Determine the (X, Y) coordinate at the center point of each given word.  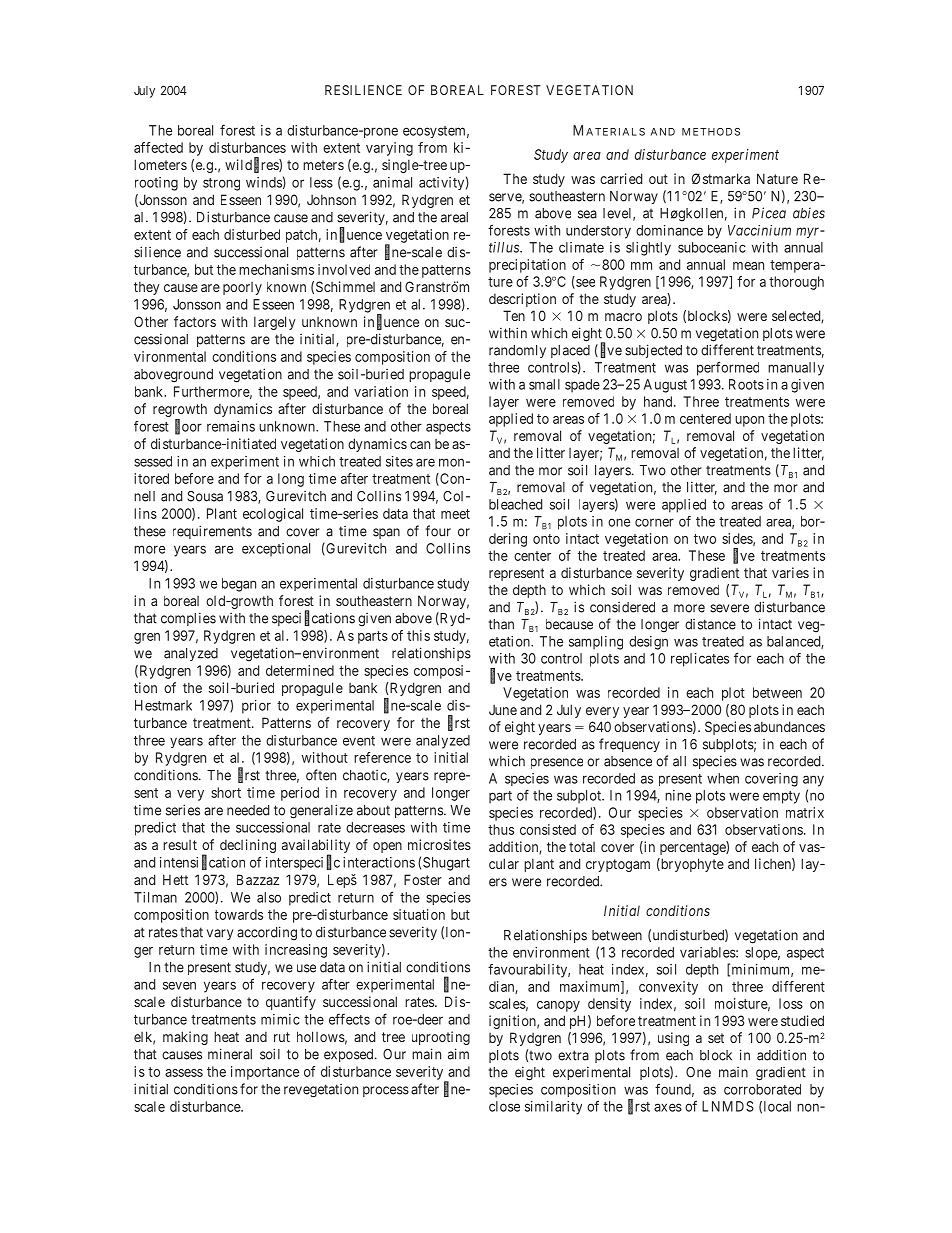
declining (248, 846)
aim (458, 1054)
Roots (746, 384)
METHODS (711, 132)
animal (392, 182)
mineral (230, 1054)
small (544, 384)
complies (188, 619)
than (501, 624)
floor (188, 426)
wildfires (252, 165)
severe (729, 608)
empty (781, 797)
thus (501, 829)
